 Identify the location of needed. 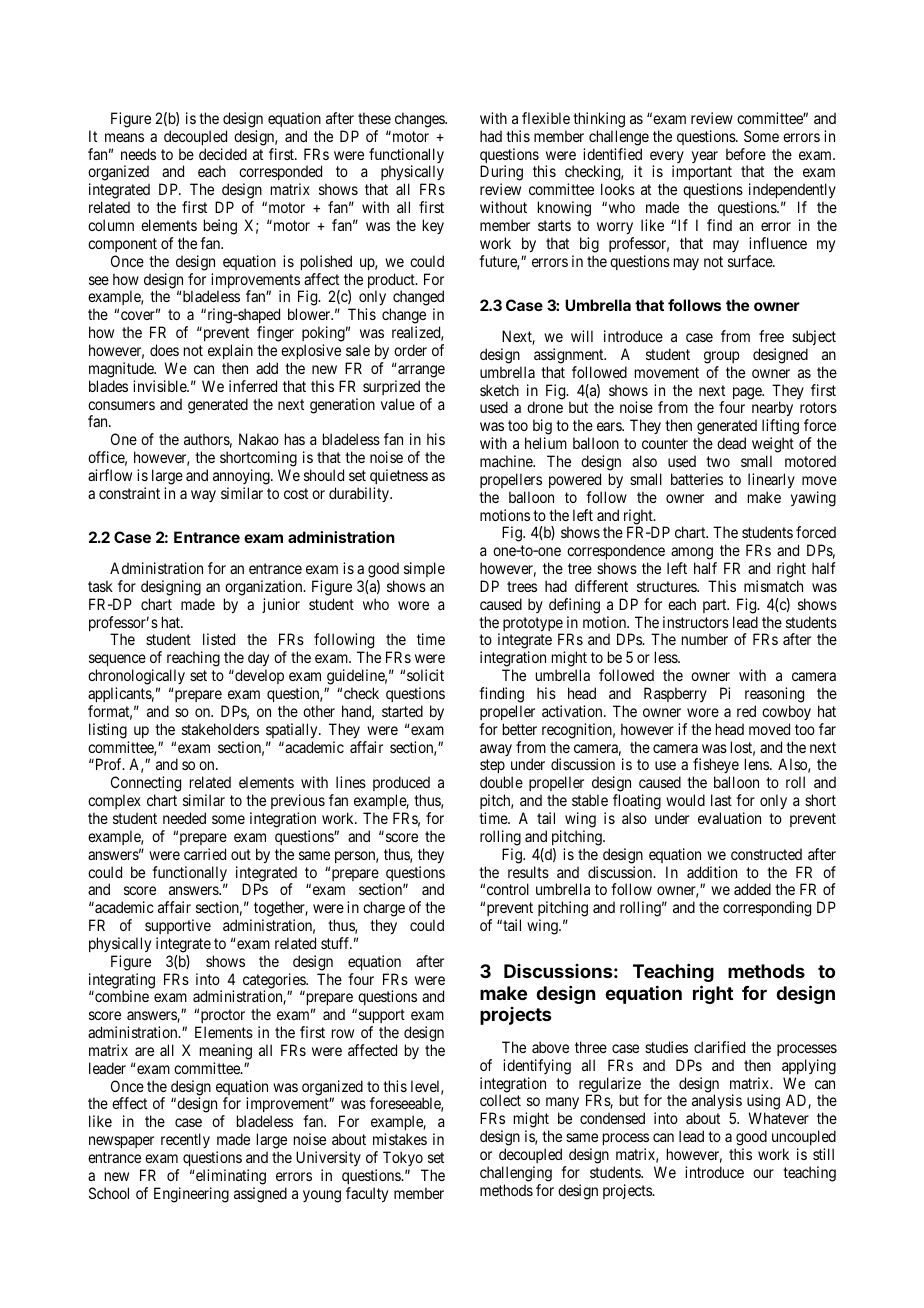
(184, 818).
